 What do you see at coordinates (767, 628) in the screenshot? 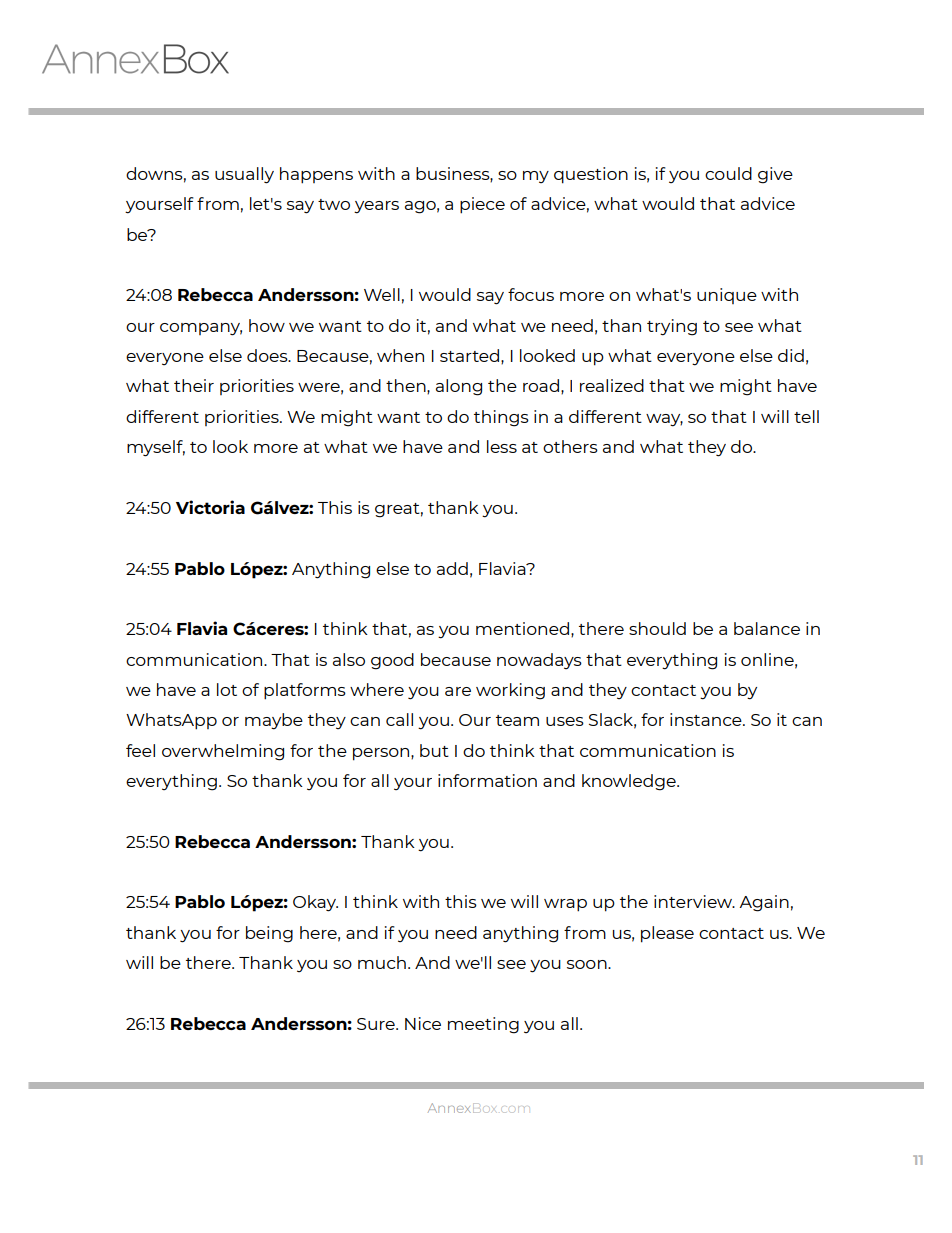
I see `balance` at bounding box center [767, 628].
